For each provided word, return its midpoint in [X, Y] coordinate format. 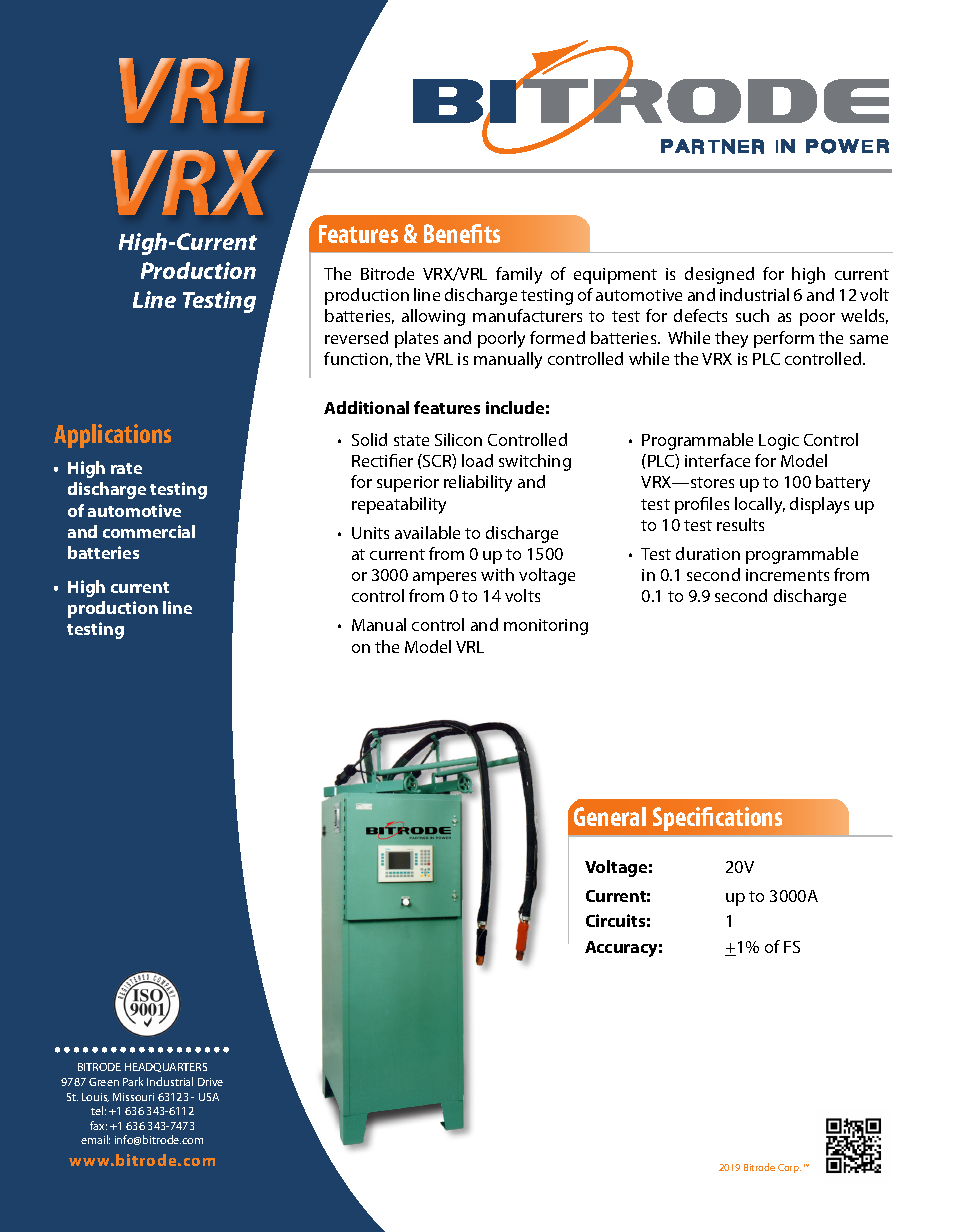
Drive [210, 1082]
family [519, 275]
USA [209, 1097]
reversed [356, 337]
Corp [789, 1168]
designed [719, 275]
